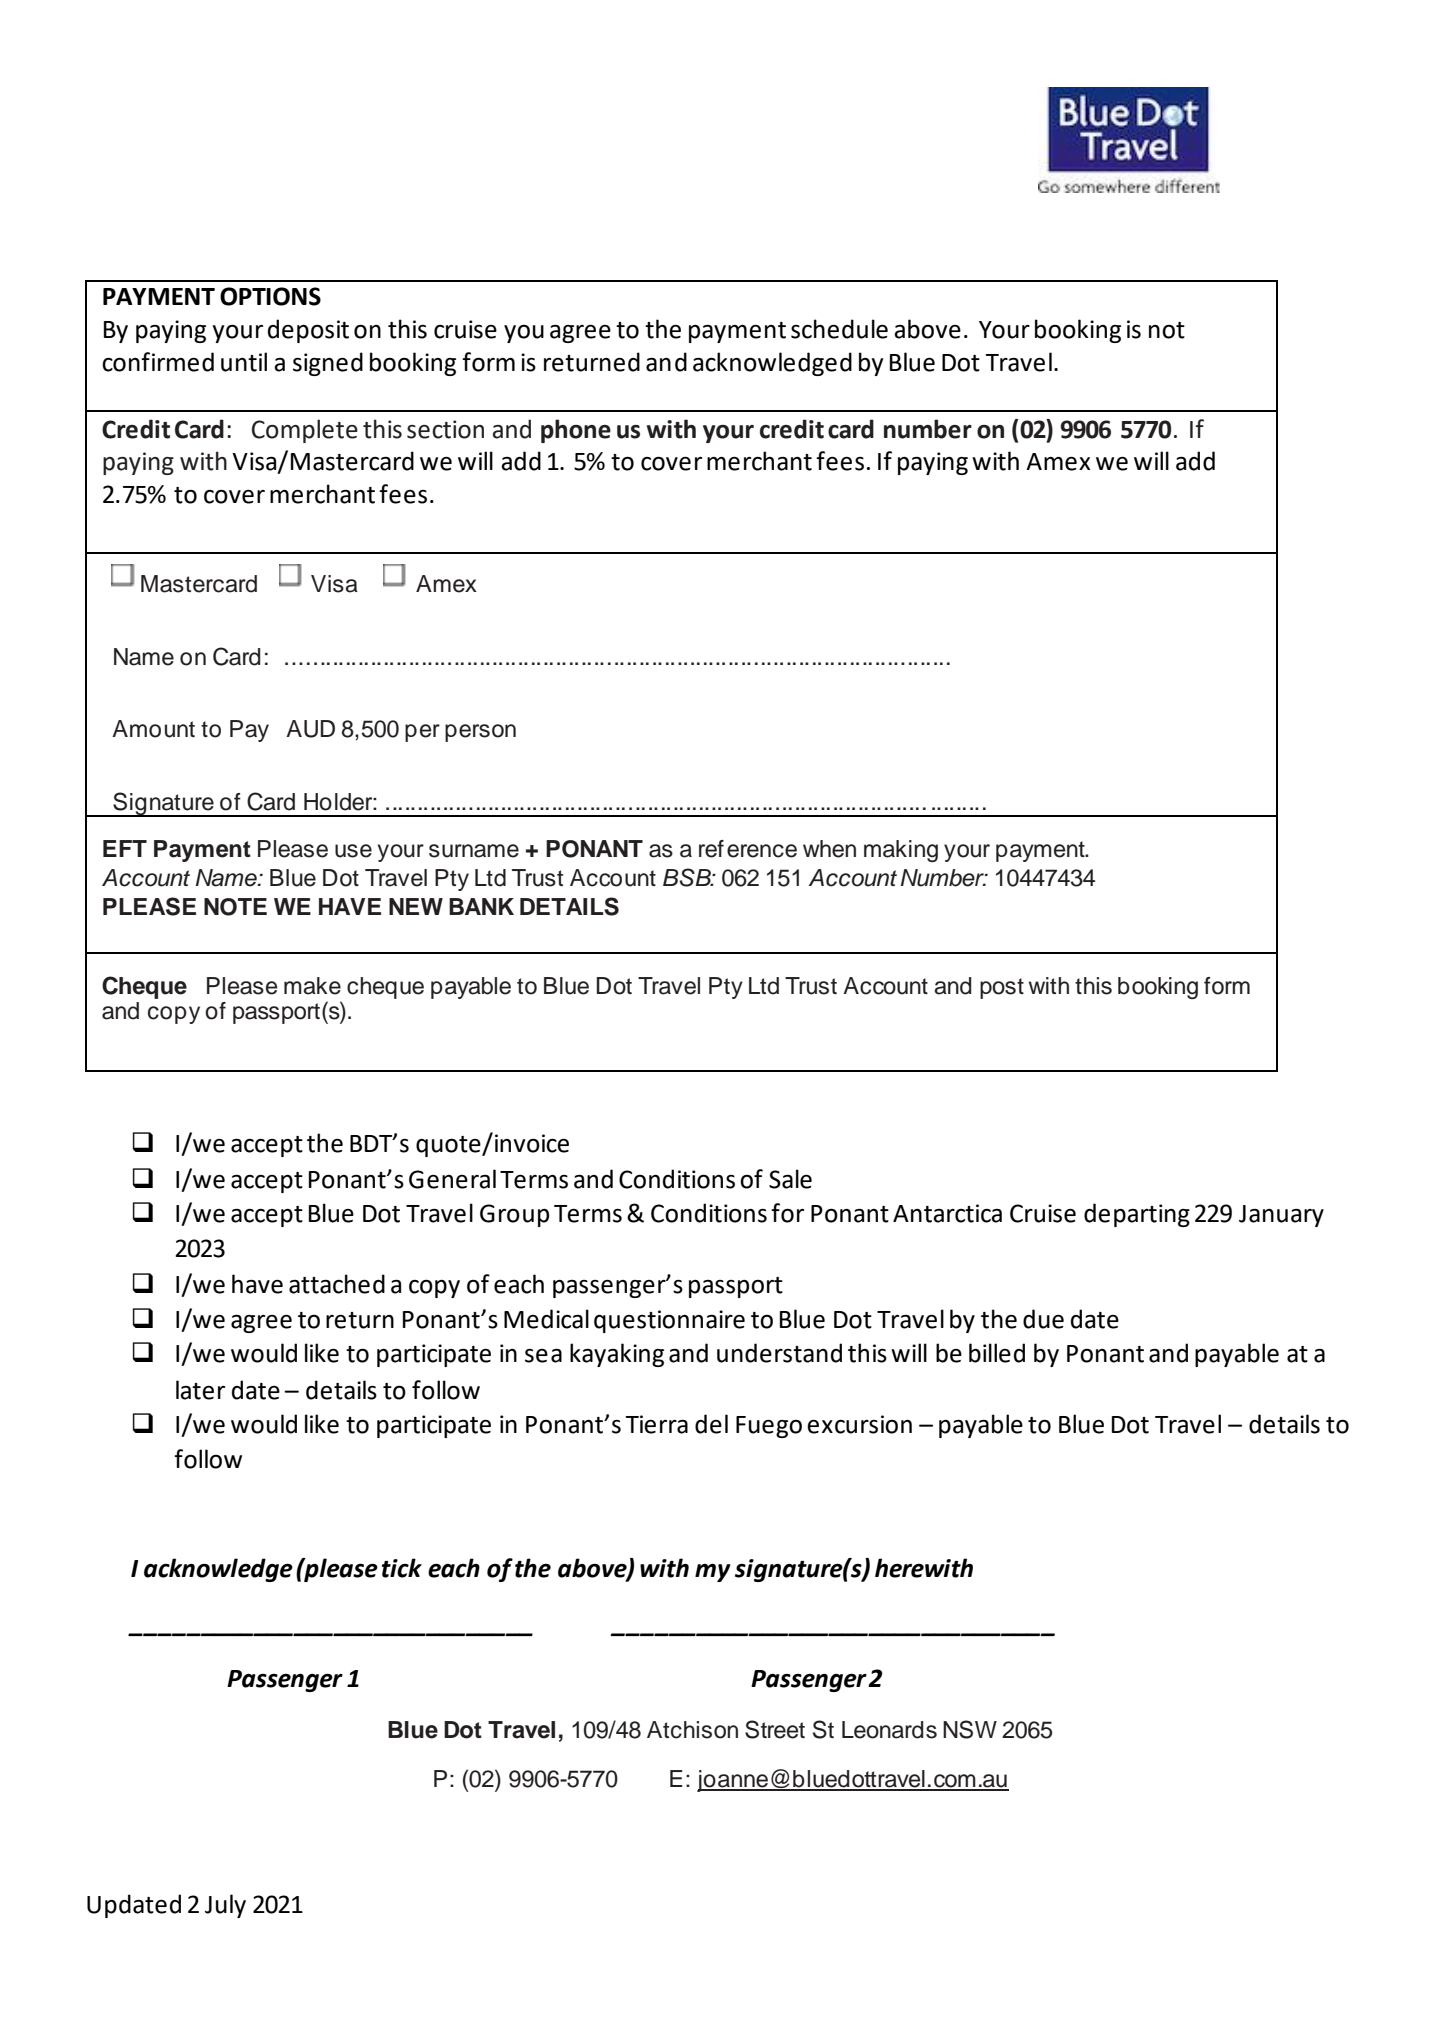  I want to click on July, so click(225, 1906).
